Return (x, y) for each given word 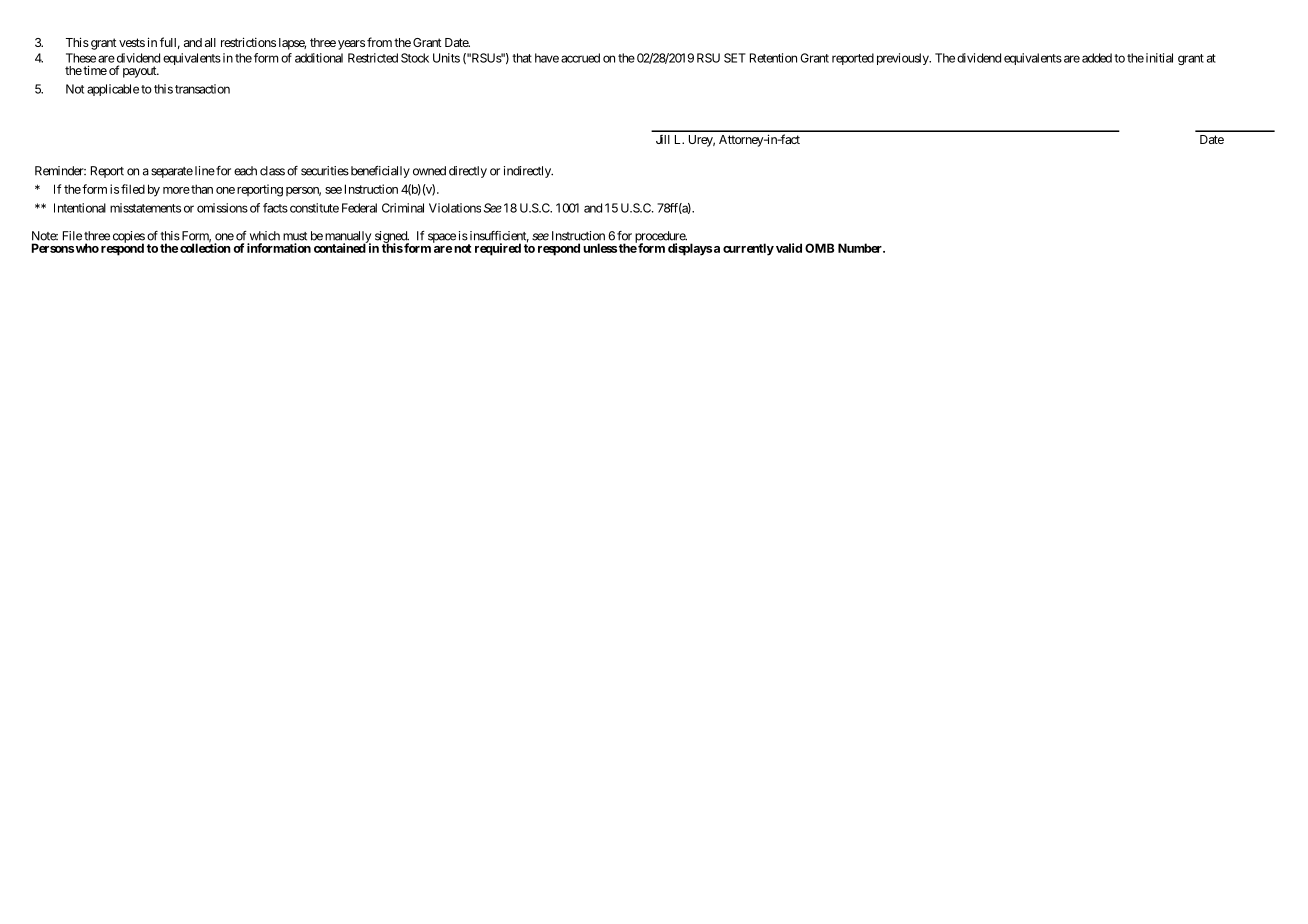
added (1097, 58)
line (205, 171)
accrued (580, 58)
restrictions (248, 42)
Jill (663, 139)
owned (429, 171)
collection (205, 247)
